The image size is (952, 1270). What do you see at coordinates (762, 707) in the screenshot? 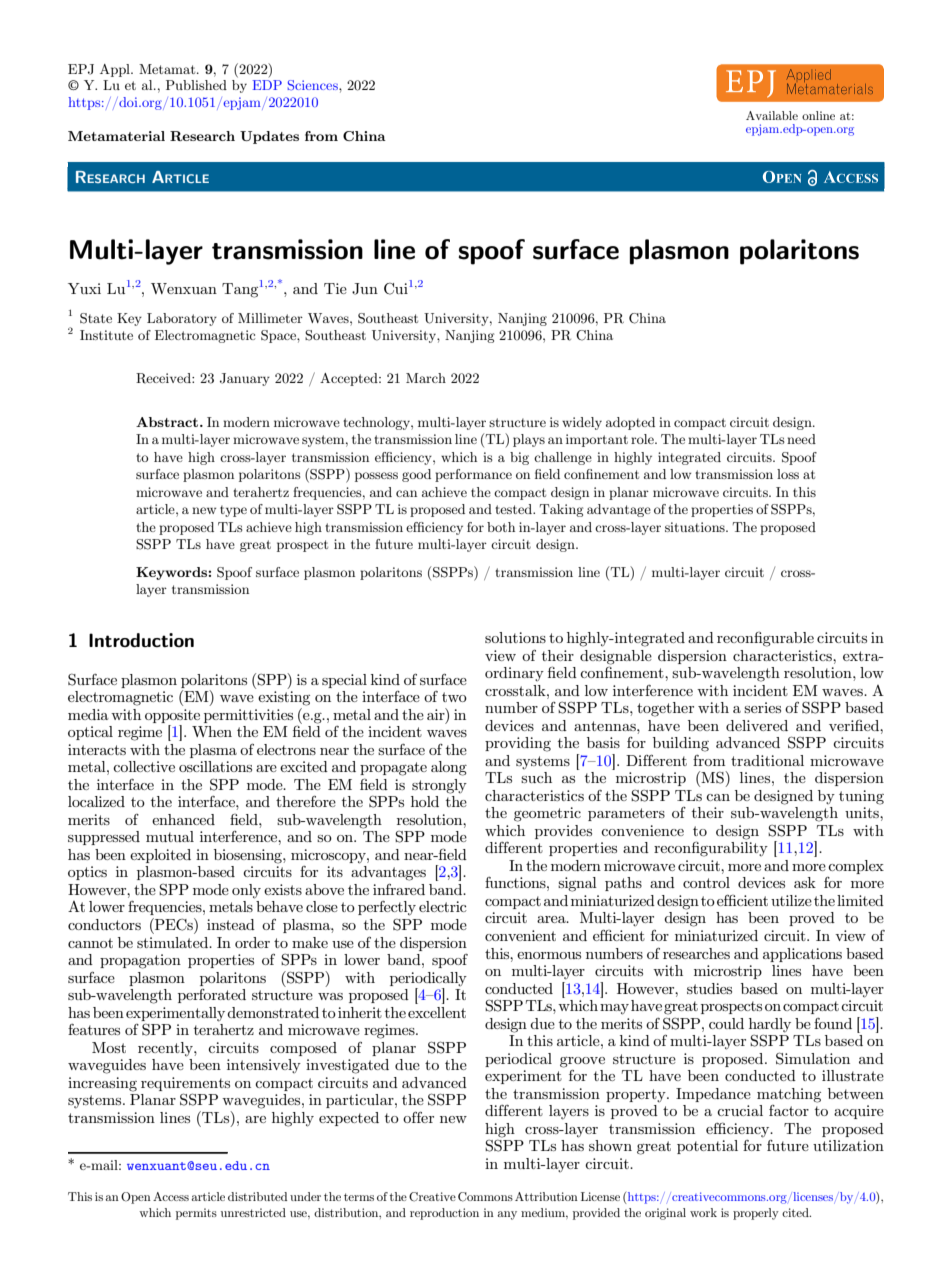
I see `series` at bounding box center [762, 707].
